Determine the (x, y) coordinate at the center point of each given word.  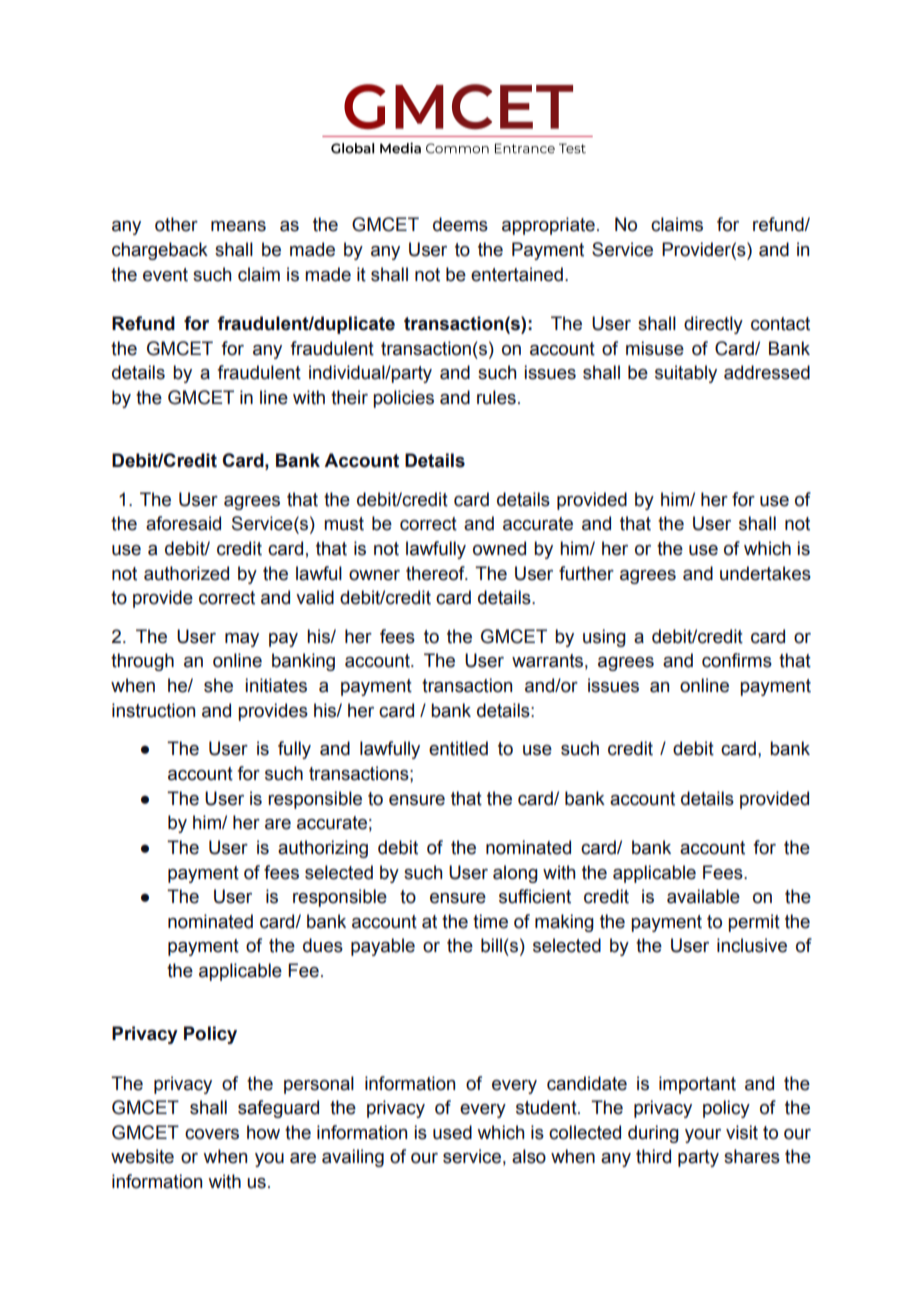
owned (499, 548)
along (515, 874)
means (238, 226)
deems (460, 224)
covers (212, 1134)
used (452, 1132)
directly (713, 325)
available (703, 896)
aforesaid (183, 523)
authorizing (323, 849)
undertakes (765, 573)
